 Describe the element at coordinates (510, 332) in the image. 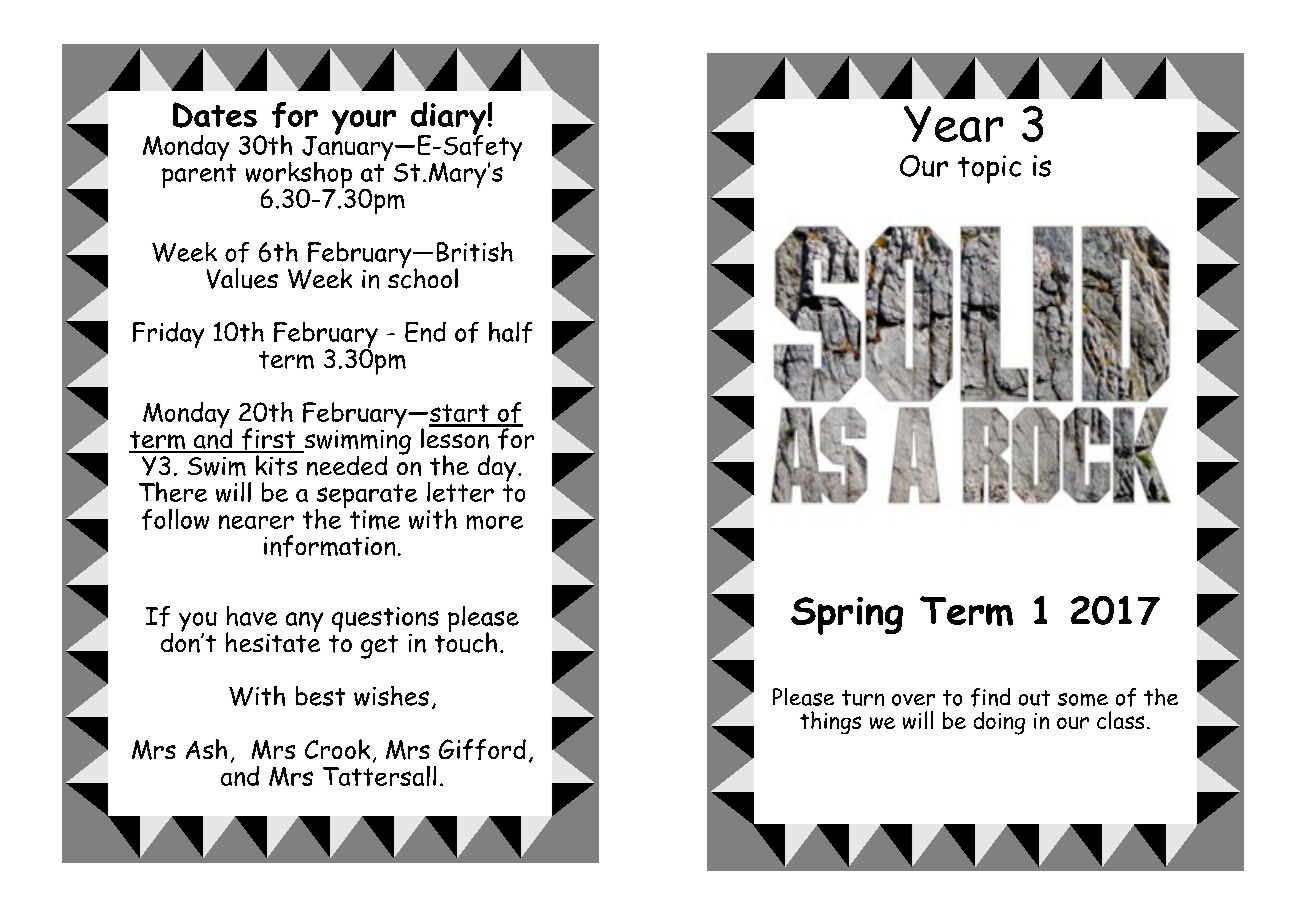

I see `half` at that location.
